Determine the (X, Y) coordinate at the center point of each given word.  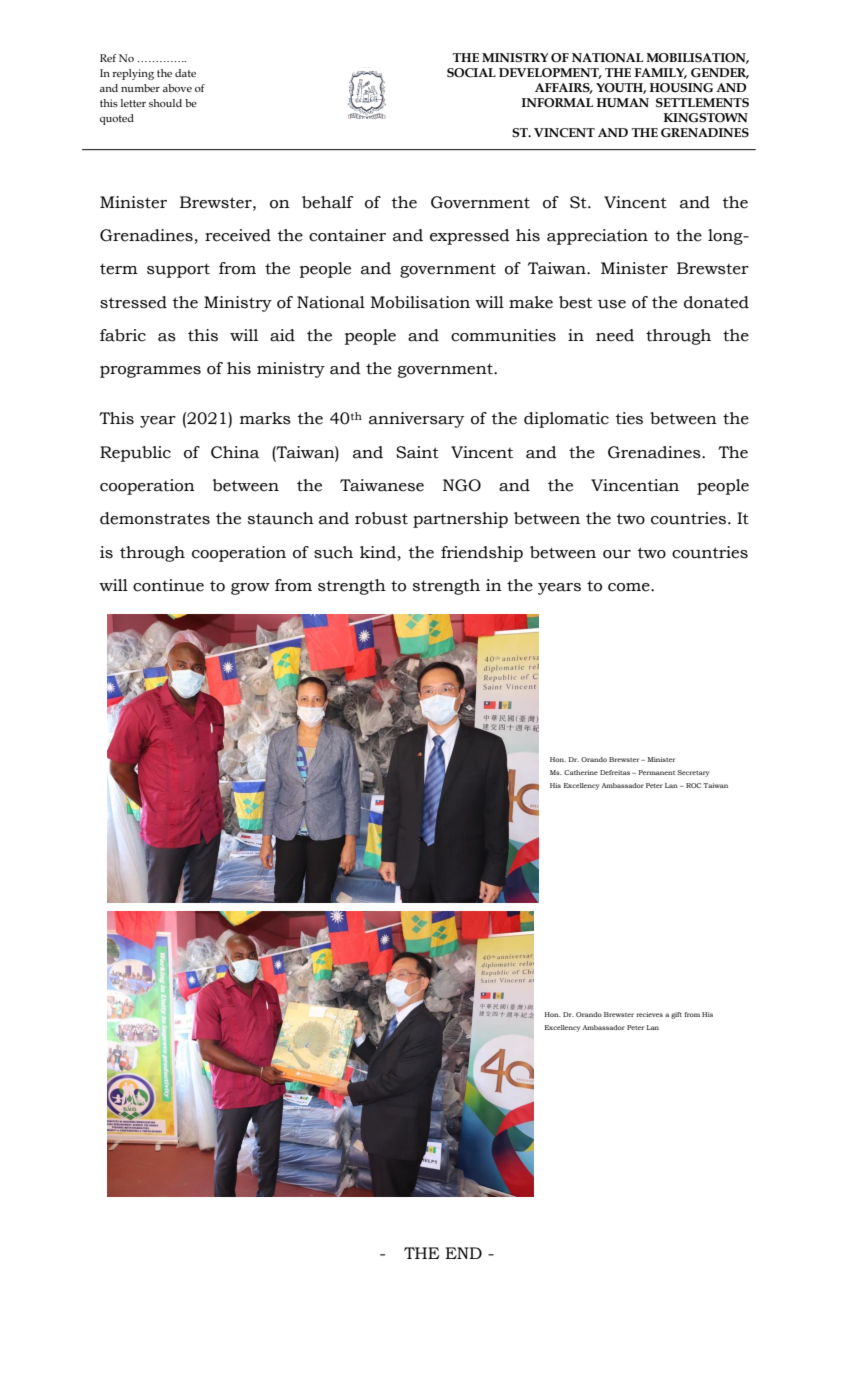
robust (381, 518)
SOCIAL (471, 73)
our (617, 554)
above (177, 88)
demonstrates (155, 518)
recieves (649, 1014)
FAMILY (661, 73)
